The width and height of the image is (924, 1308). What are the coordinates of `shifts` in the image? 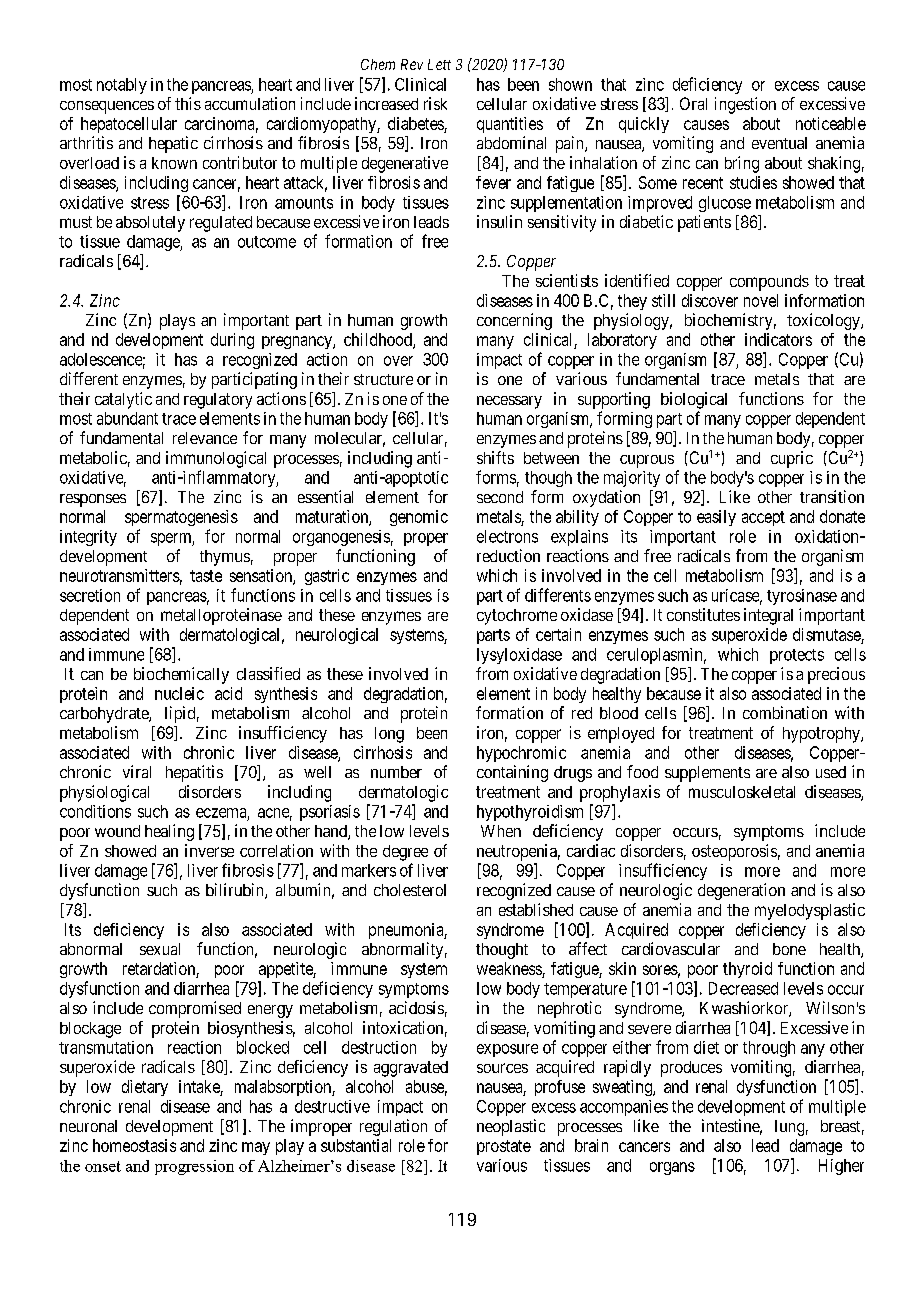 It's located at (495, 457).
